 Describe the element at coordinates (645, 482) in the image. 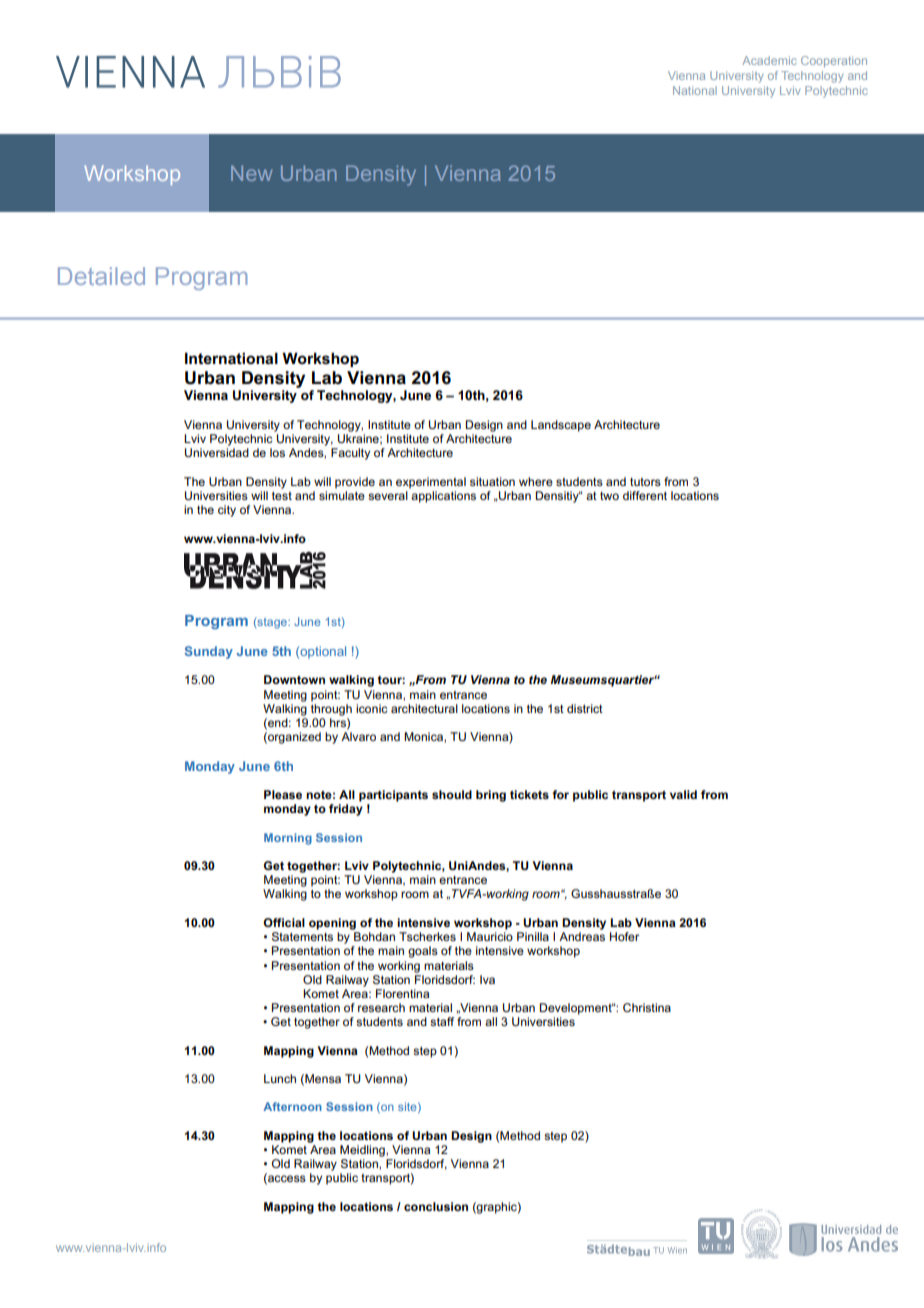

I see `tutors` at that location.
